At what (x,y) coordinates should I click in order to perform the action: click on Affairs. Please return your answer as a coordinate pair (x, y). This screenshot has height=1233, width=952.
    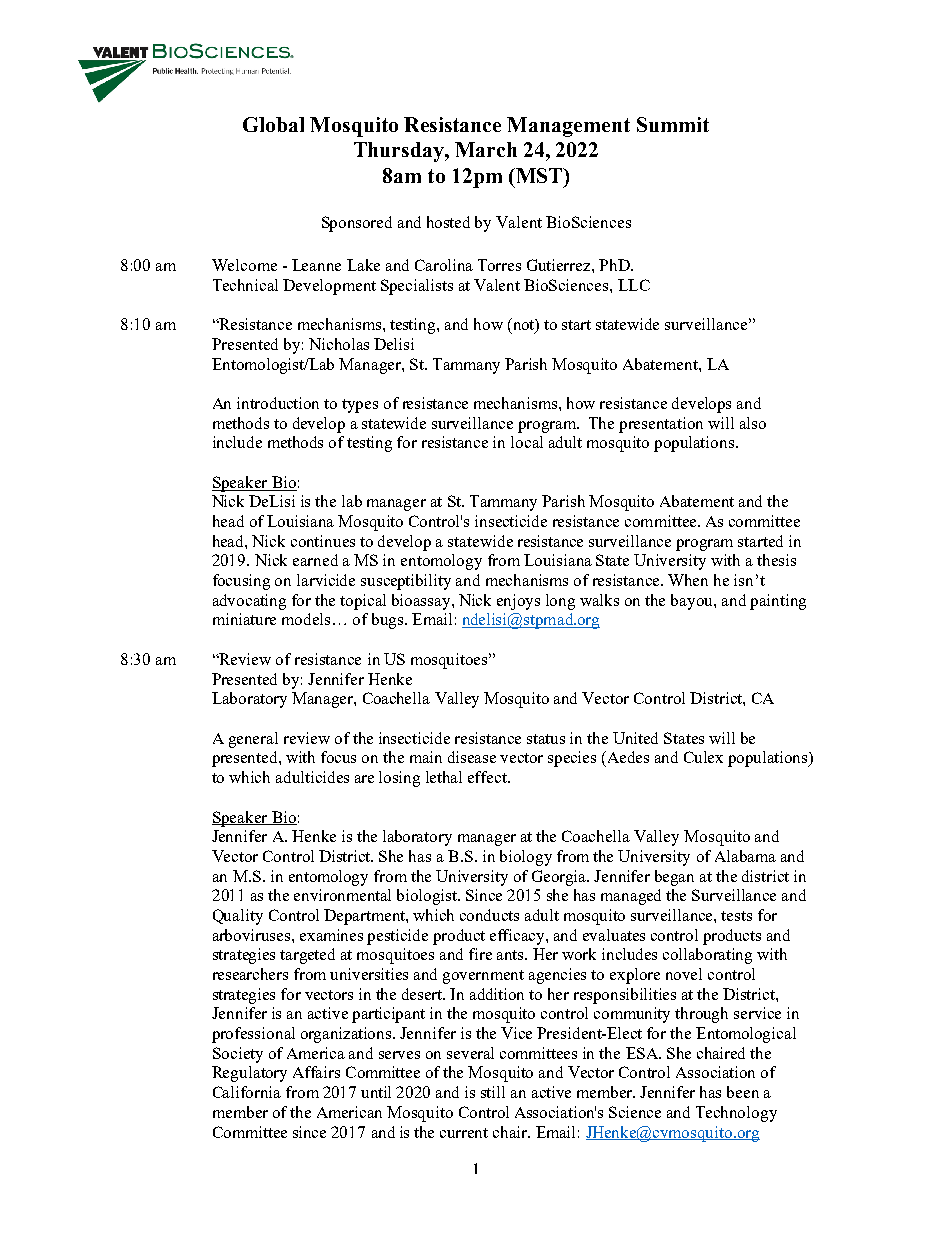
    Looking at the image, I should click on (316, 1072).
